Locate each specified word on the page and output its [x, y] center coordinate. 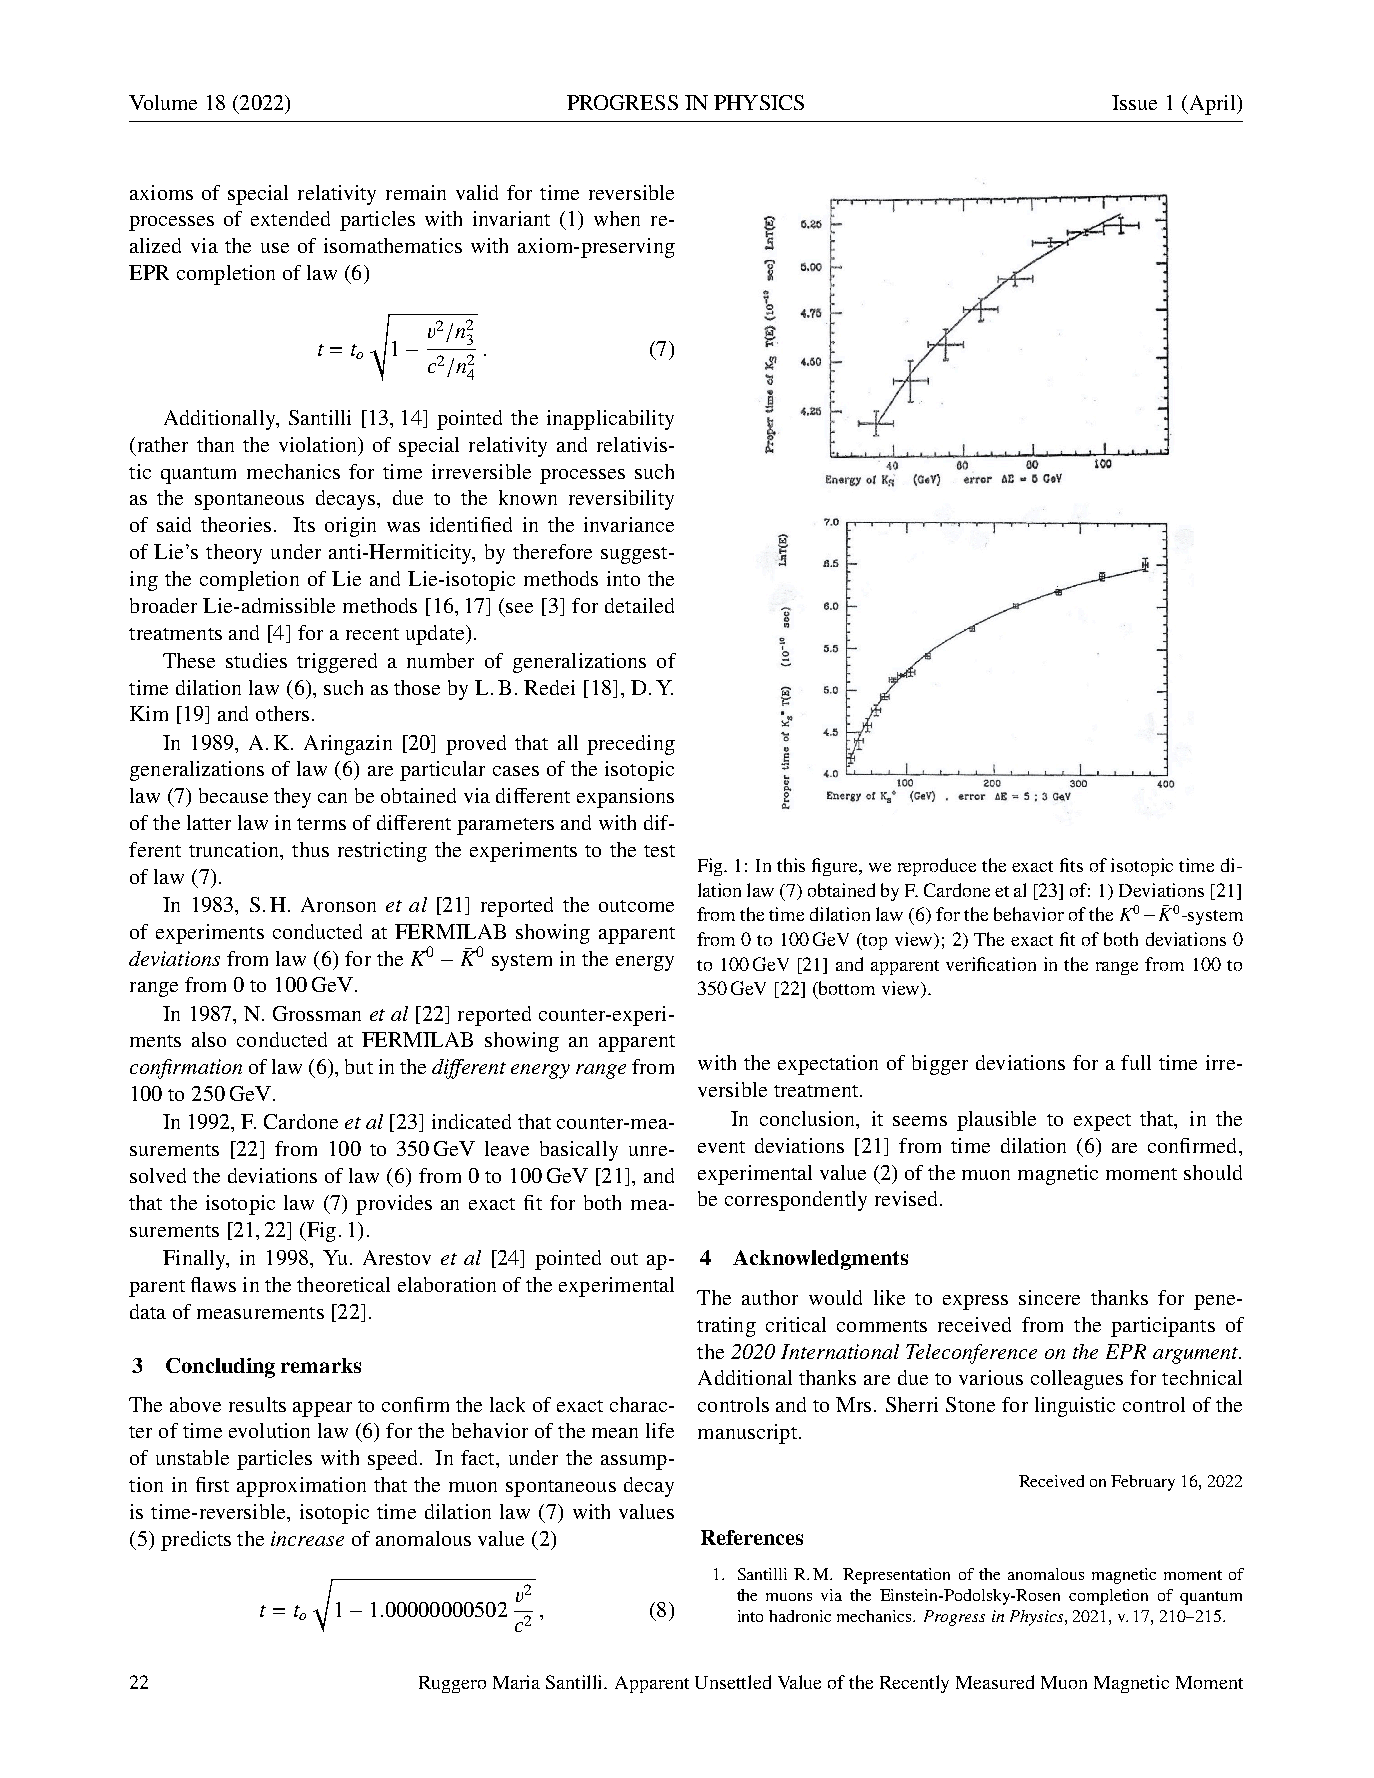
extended [290, 218]
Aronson [338, 904]
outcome [636, 906]
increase [307, 1538]
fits [1071, 865]
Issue [1134, 102]
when [617, 218]
